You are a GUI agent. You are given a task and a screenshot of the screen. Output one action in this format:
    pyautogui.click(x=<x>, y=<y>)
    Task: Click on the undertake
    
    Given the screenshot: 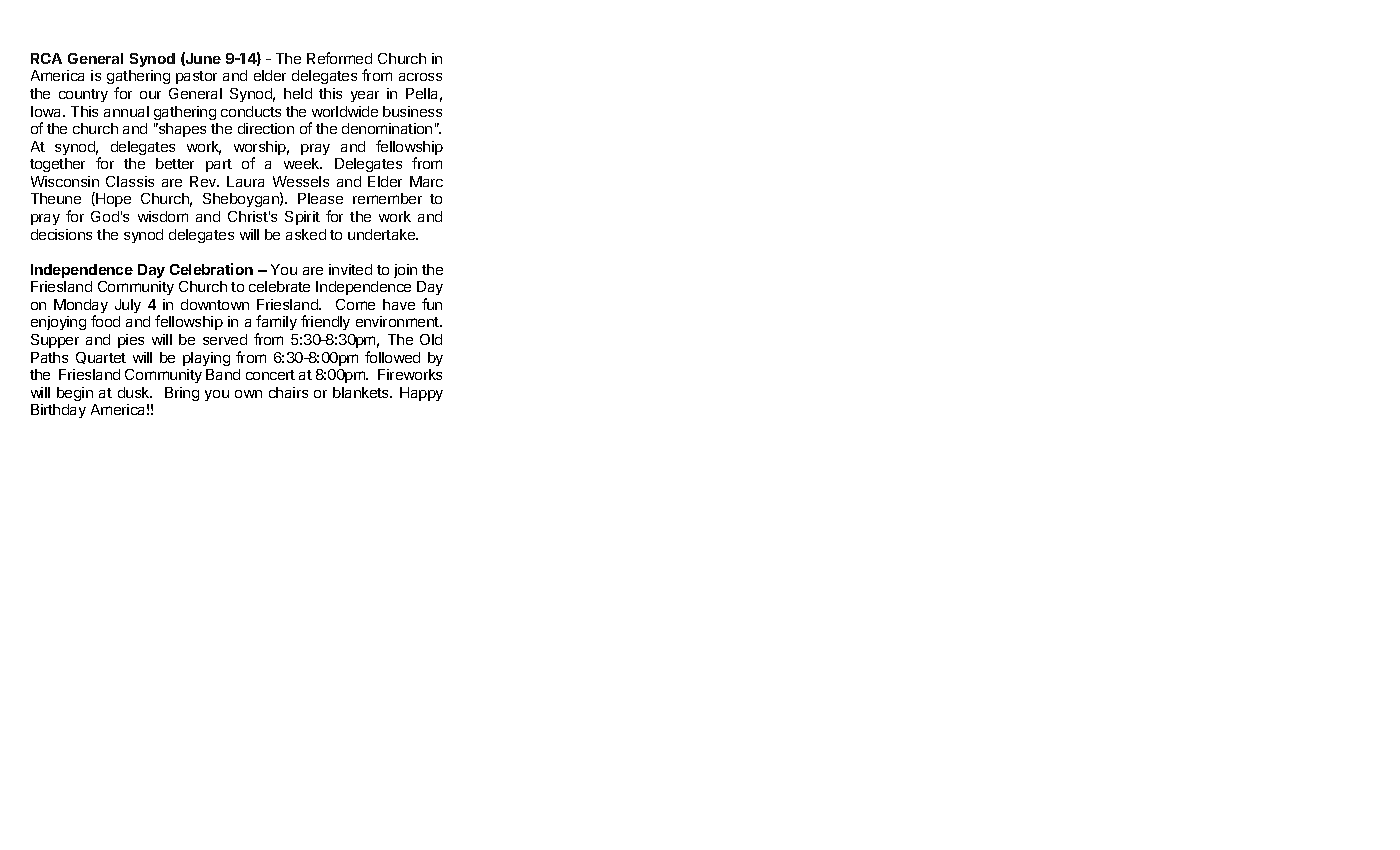 What is the action you would take?
    pyautogui.click(x=383, y=234)
